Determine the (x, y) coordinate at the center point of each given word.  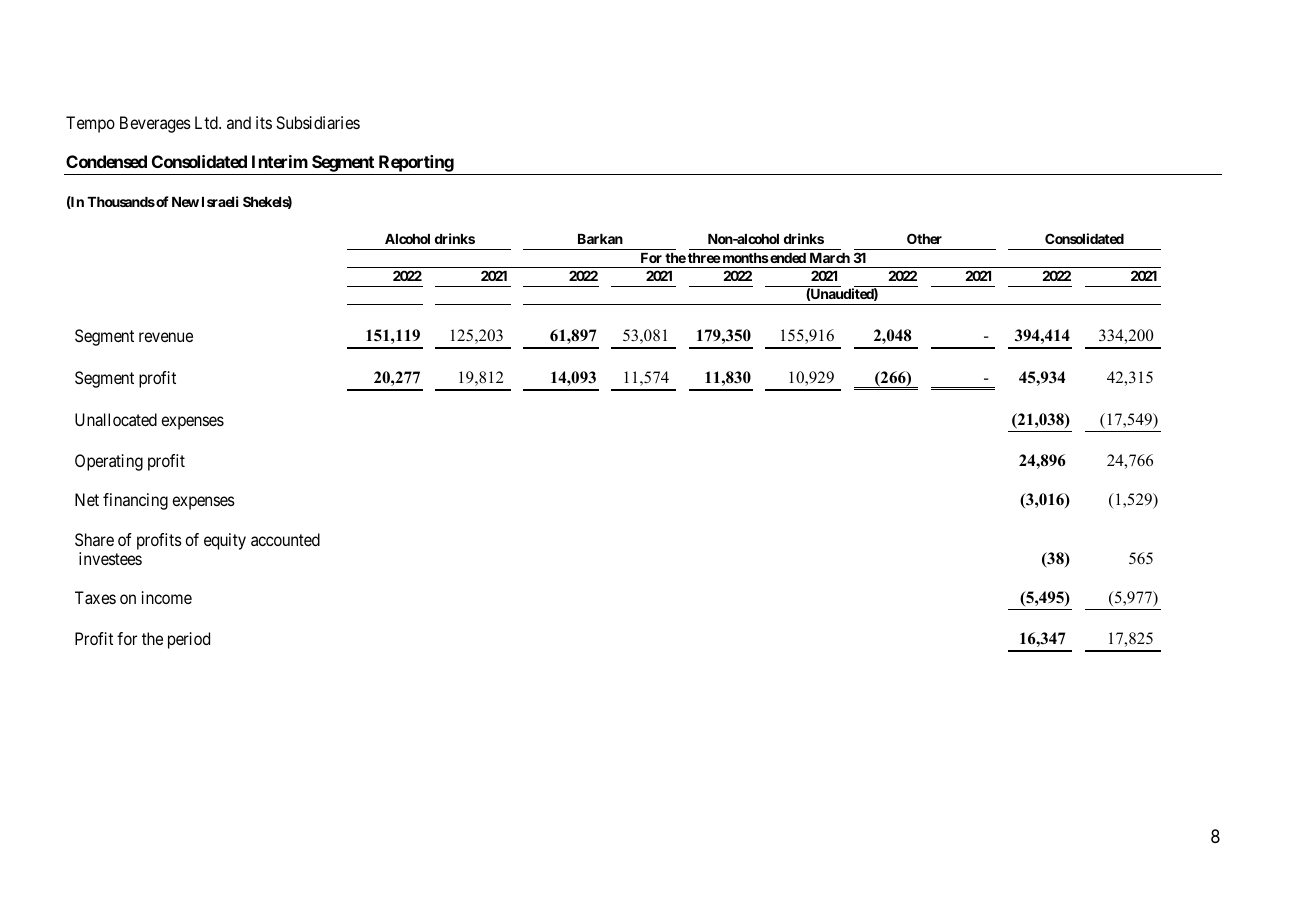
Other (924, 238)
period (189, 640)
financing (135, 501)
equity (225, 541)
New (185, 202)
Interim (280, 161)
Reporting (415, 165)
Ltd (207, 122)
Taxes (95, 597)
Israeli (220, 201)
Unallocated (116, 419)
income (167, 597)
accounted (285, 539)
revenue (166, 337)
